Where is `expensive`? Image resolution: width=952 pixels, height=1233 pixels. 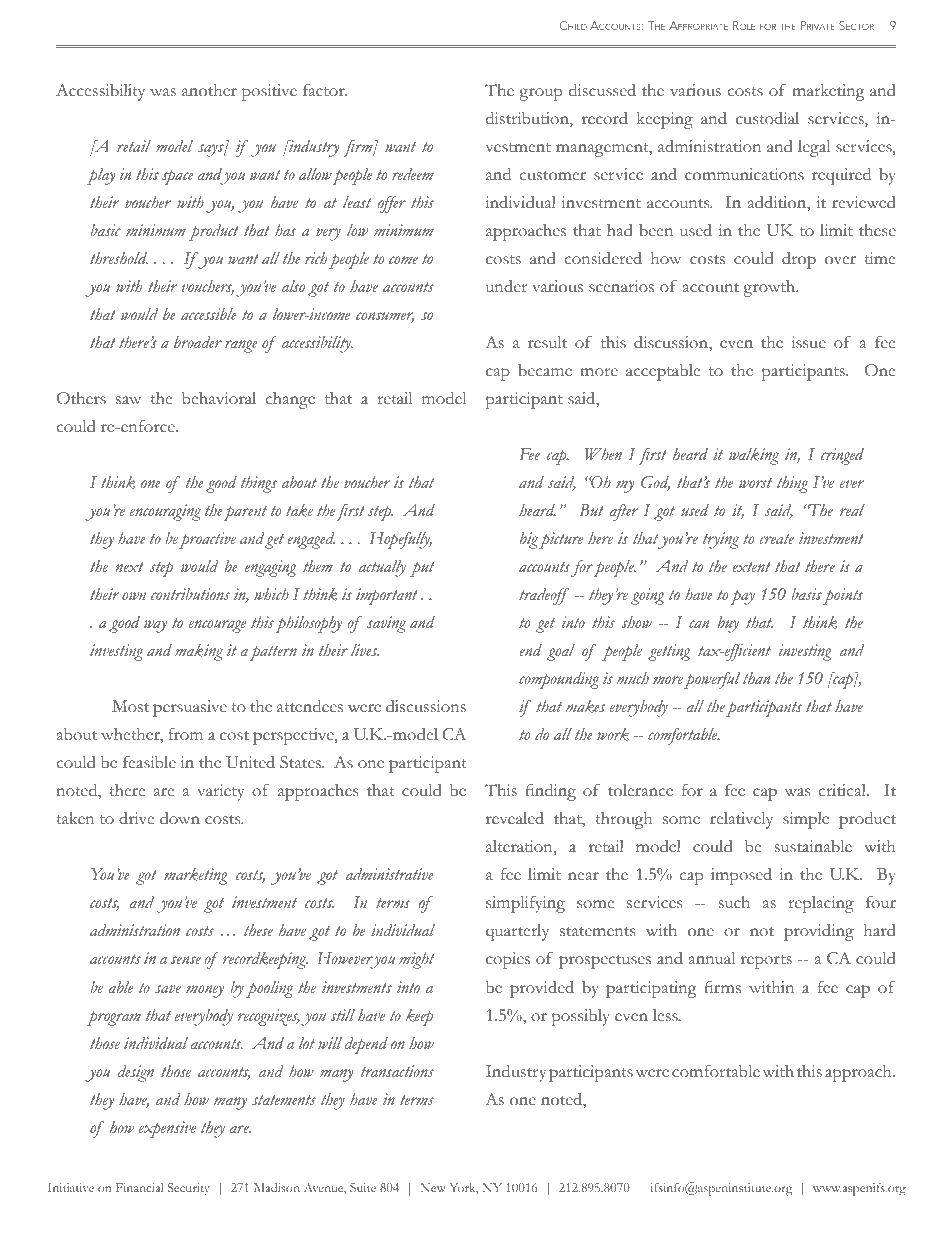
expensive is located at coordinates (167, 1129).
